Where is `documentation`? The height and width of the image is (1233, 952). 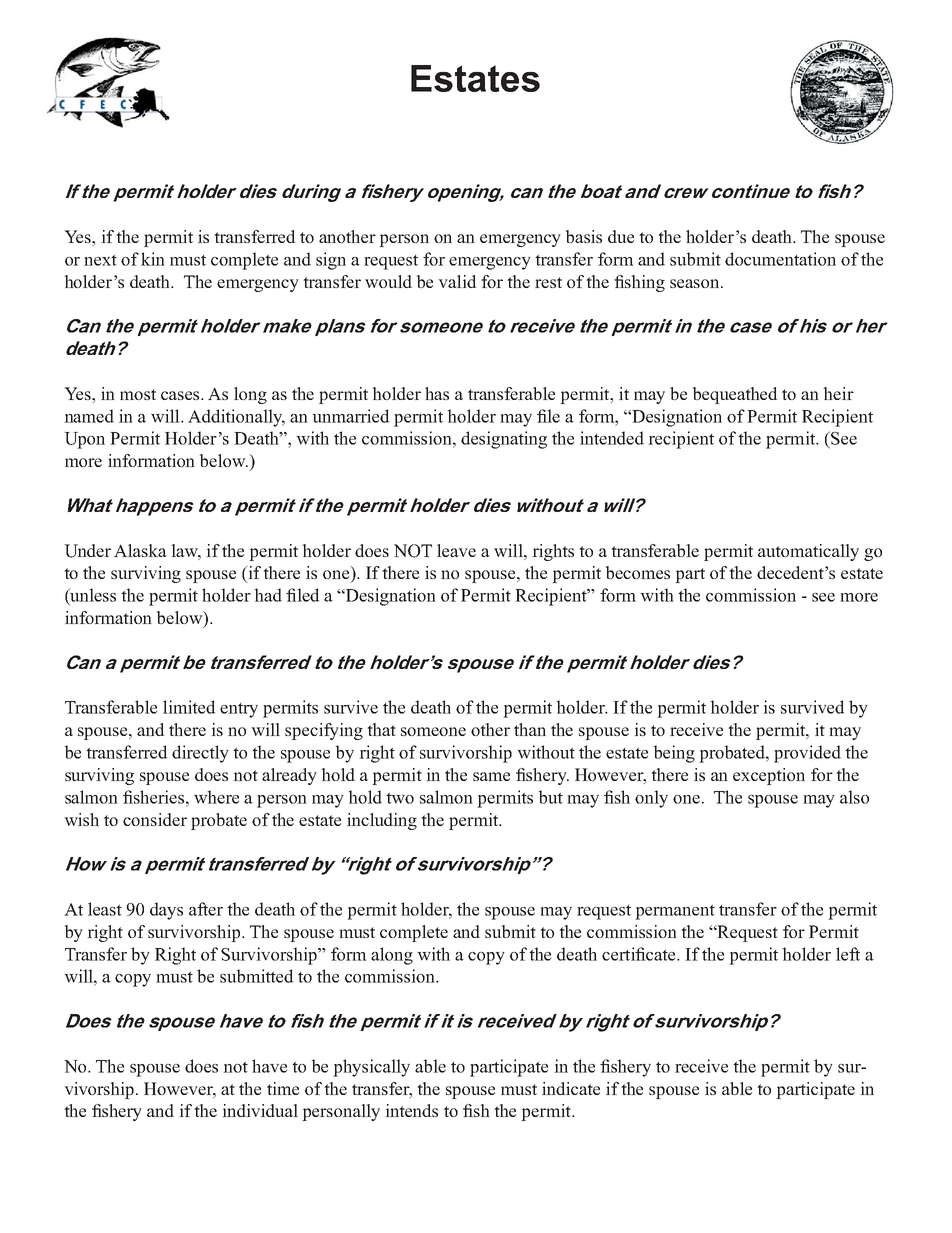
documentation is located at coordinates (780, 259).
